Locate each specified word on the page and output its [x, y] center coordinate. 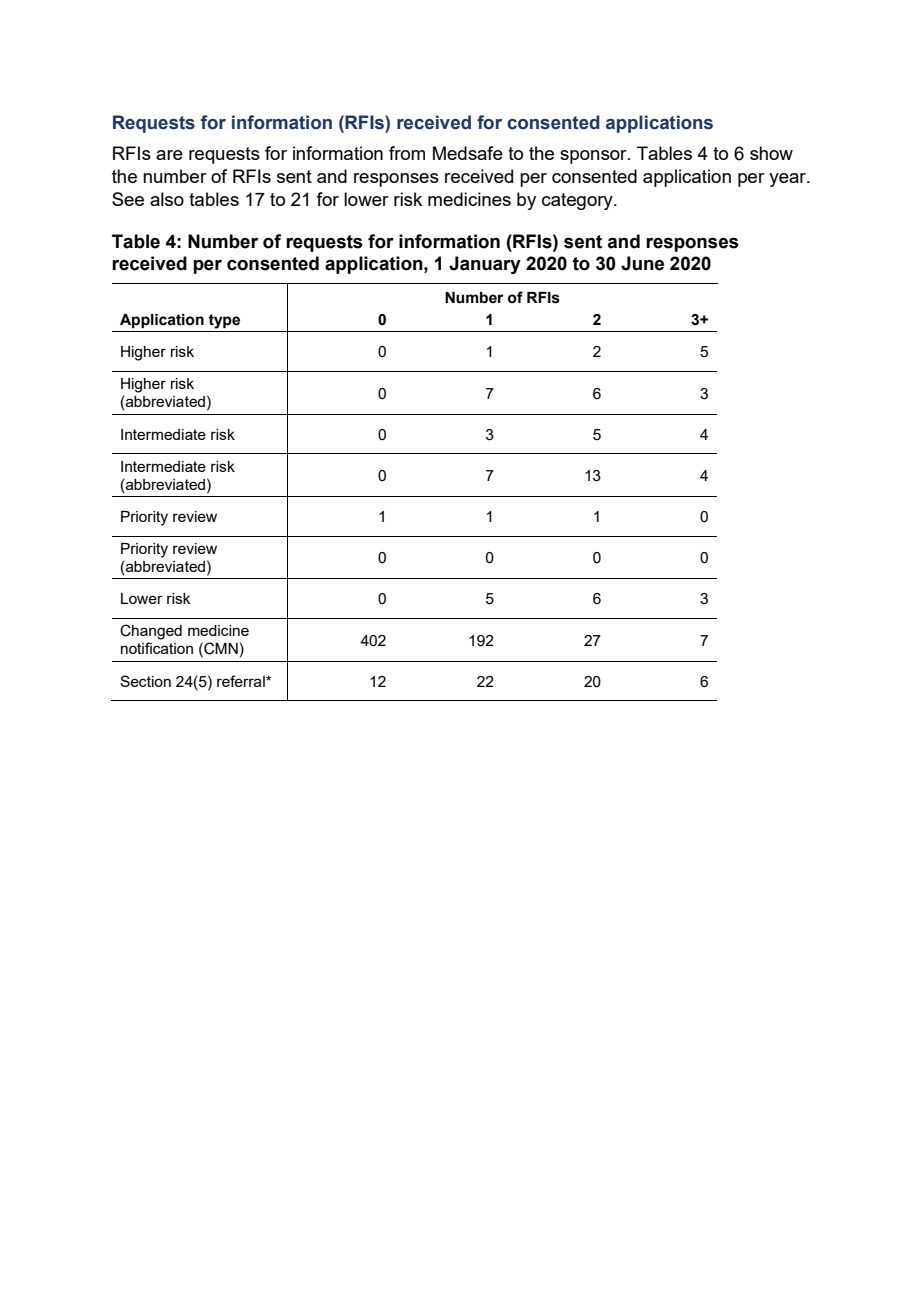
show [771, 153]
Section [145, 681]
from [407, 153]
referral [242, 681]
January [485, 265]
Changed [151, 632]
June [642, 263]
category [578, 201]
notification [157, 648]
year [789, 180]
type [224, 321]
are [169, 155]
